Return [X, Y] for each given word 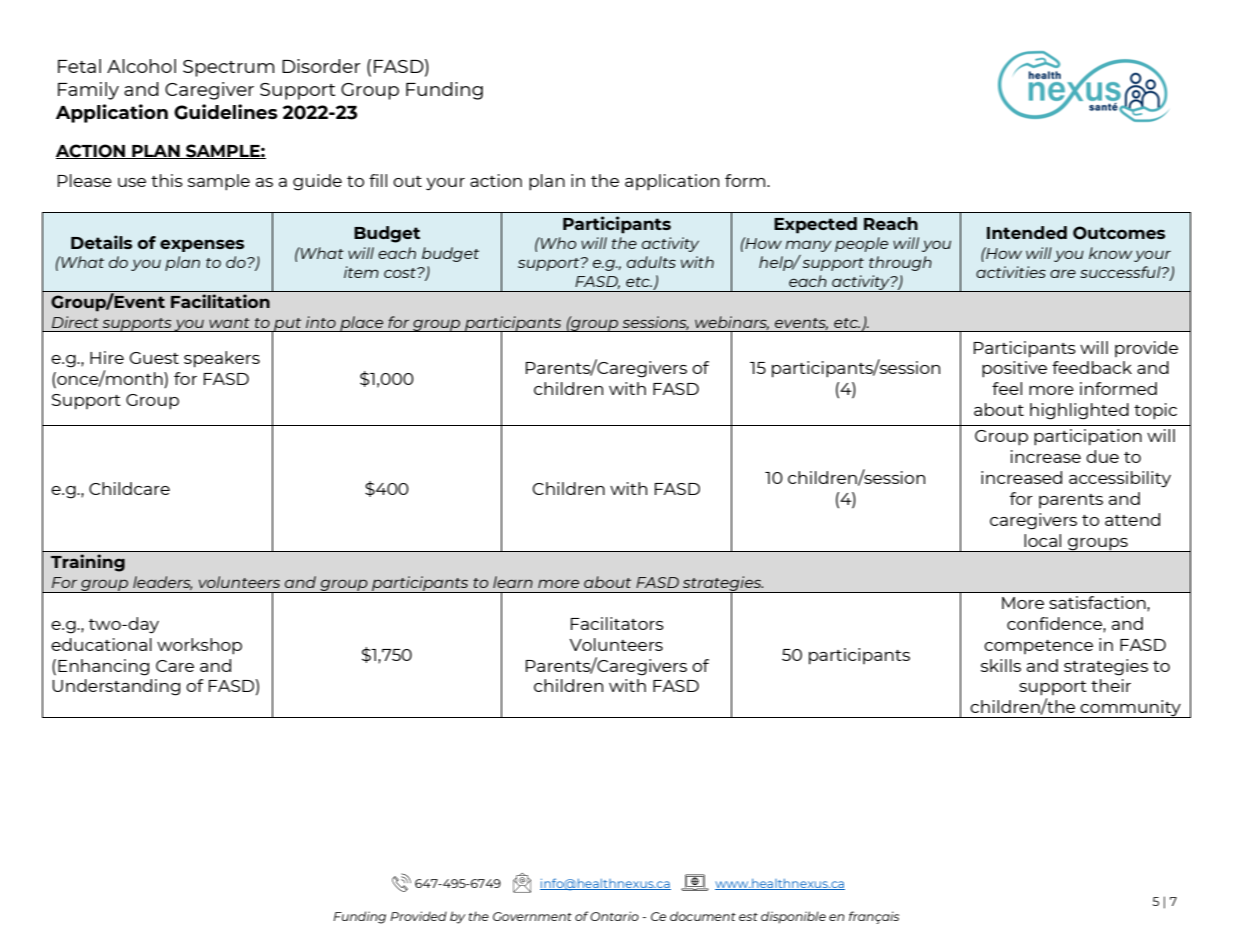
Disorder [321, 66]
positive [1014, 369]
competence [1038, 647]
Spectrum [228, 68]
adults [651, 262]
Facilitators [617, 623]
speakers [222, 359]
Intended [1027, 232]
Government [532, 916]
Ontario [614, 916]
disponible [793, 917]
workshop [199, 646]
